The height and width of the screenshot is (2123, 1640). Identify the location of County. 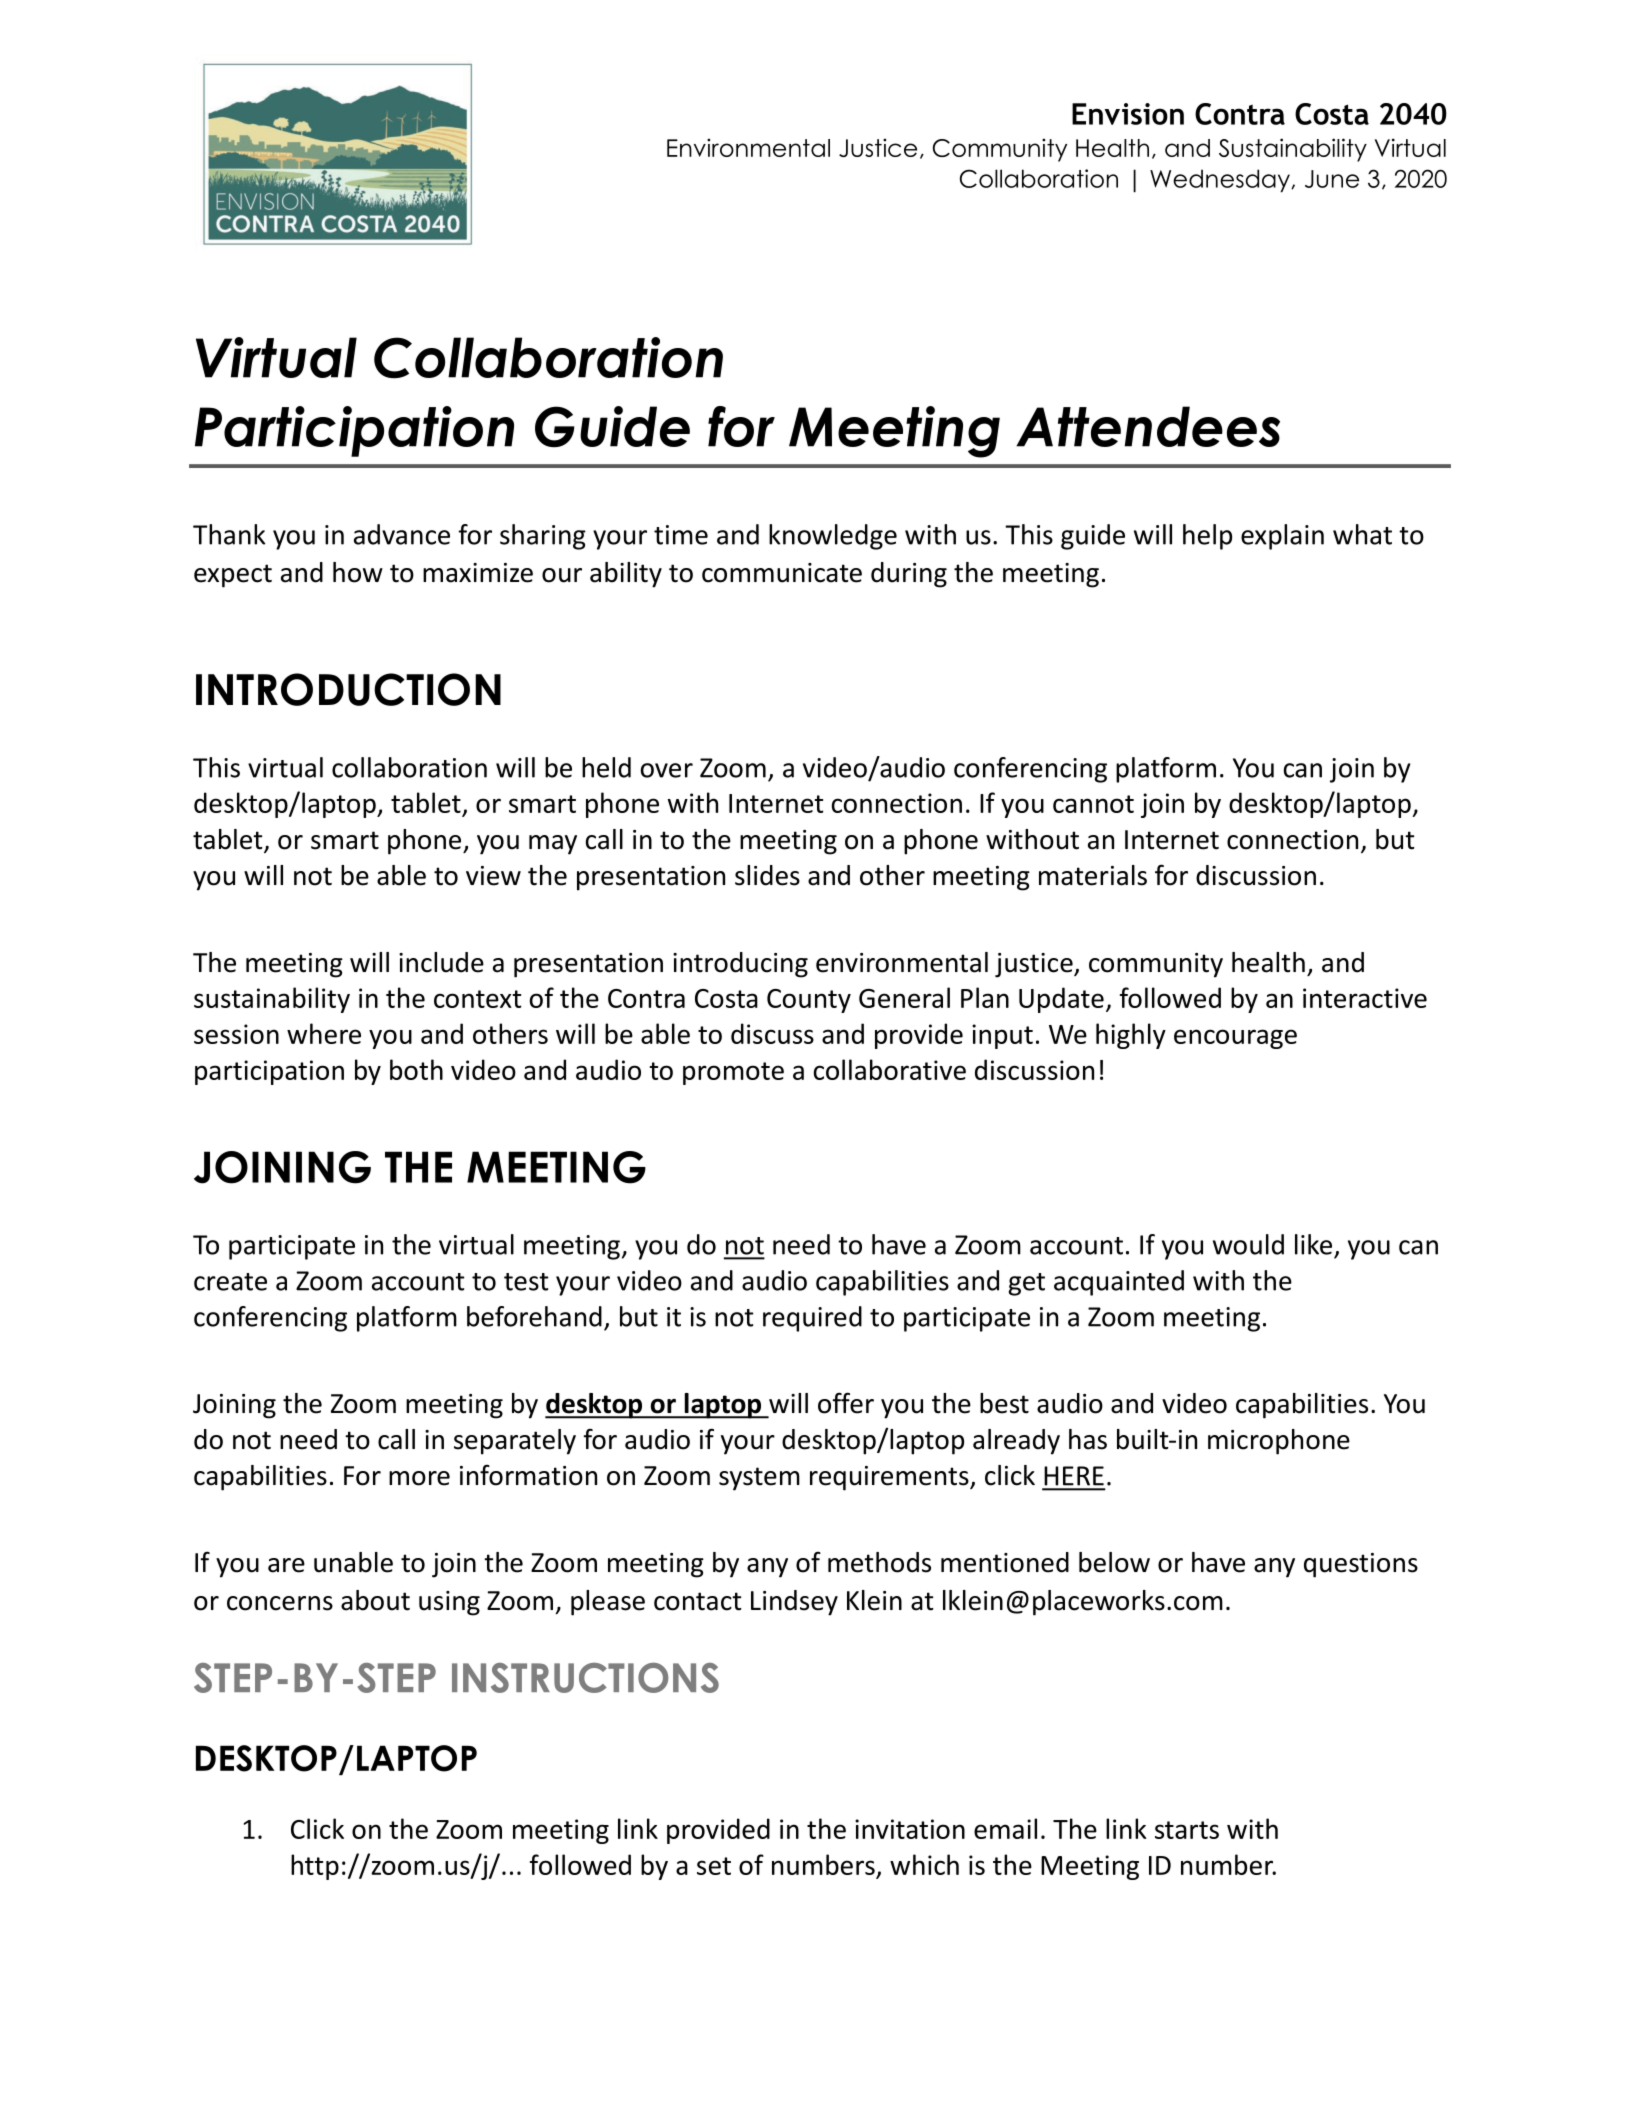
(809, 1001).
